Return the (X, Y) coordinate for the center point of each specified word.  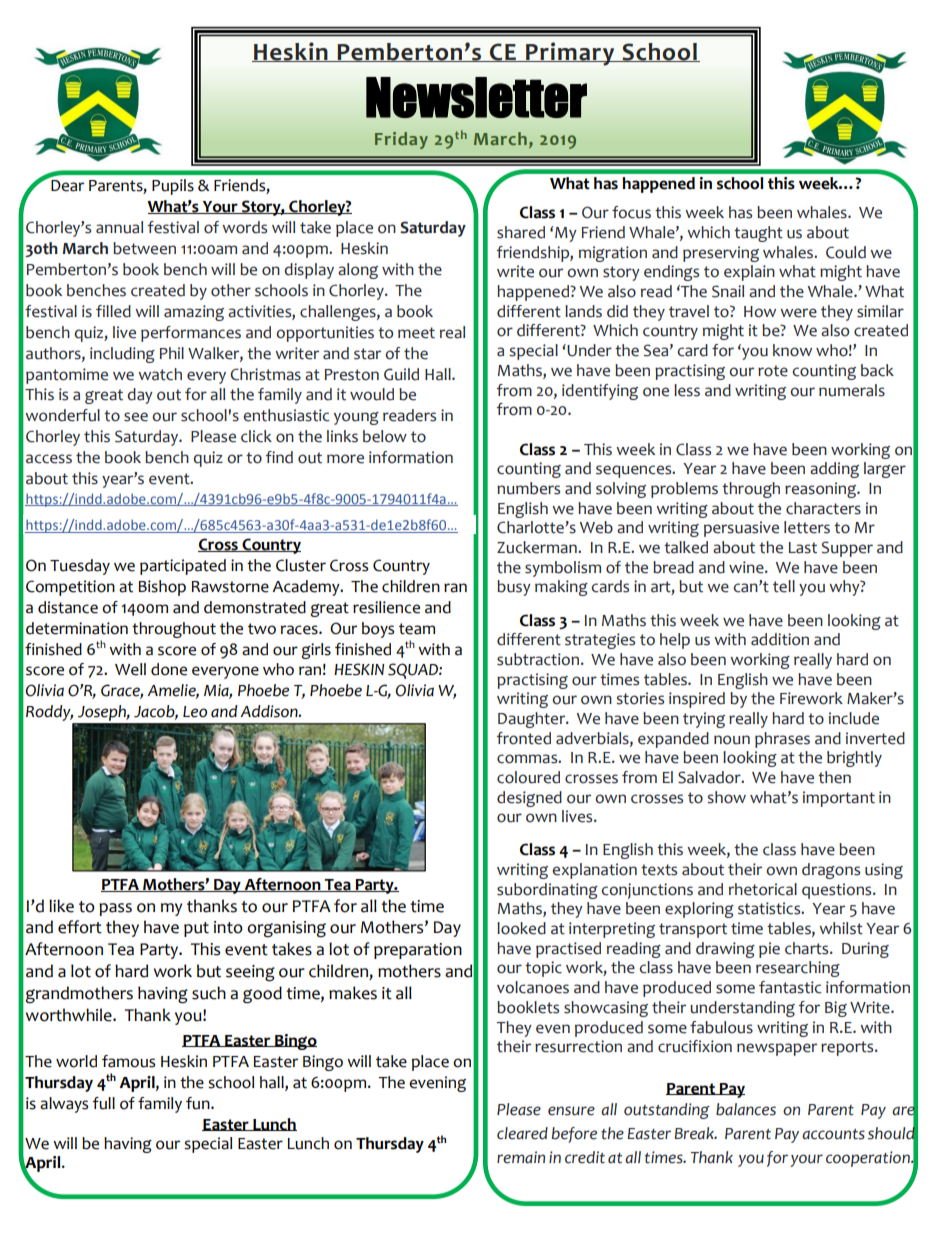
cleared (522, 1133)
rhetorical (763, 889)
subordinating (547, 891)
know (792, 350)
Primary (570, 54)
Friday (401, 140)
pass (115, 909)
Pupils (173, 187)
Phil (172, 353)
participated (183, 567)
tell (784, 586)
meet (416, 333)
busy (514, 588)
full (103, 1103)
